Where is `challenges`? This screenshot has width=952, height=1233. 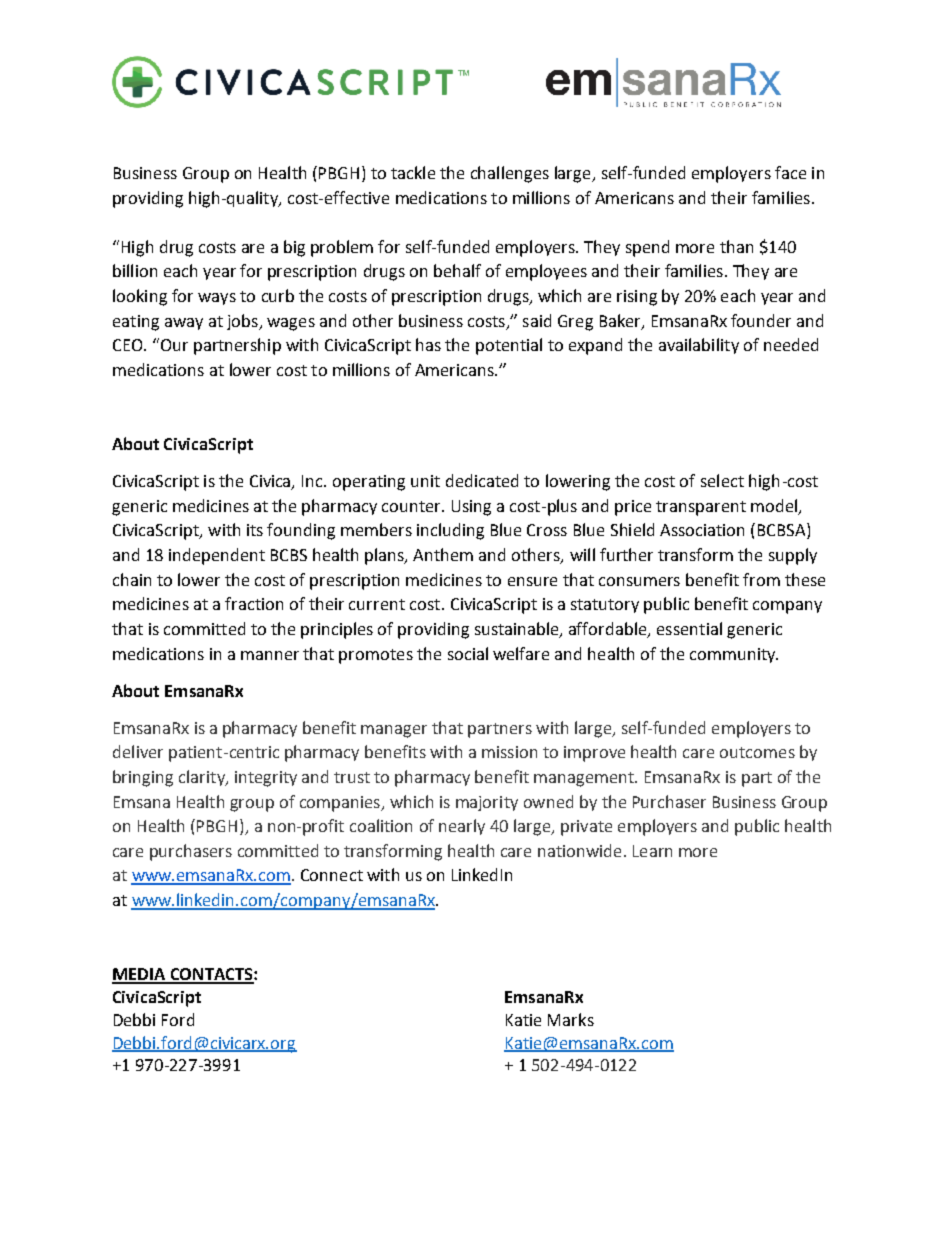
challenges is located at coordinates (510, 174).
